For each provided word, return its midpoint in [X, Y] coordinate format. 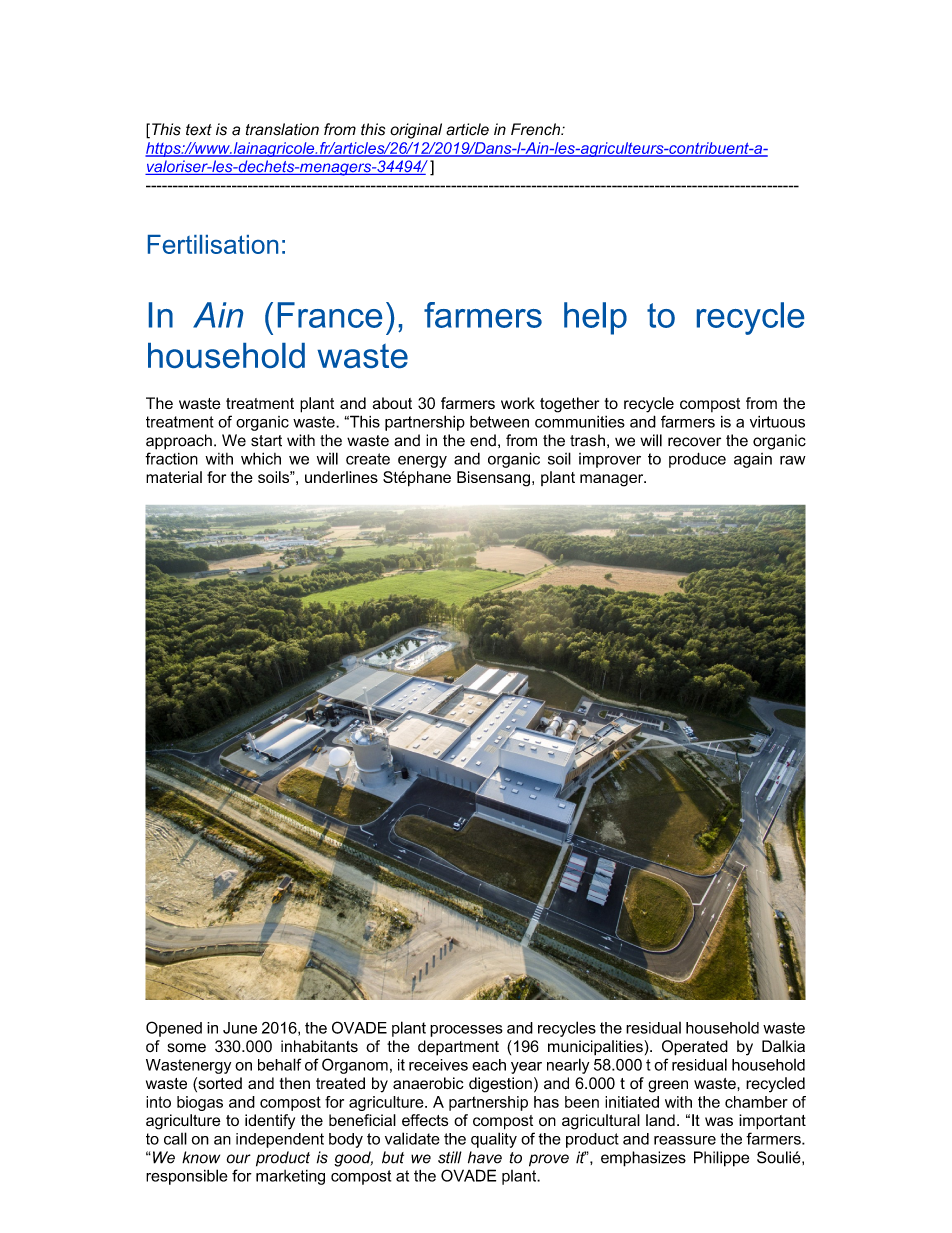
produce [697, 460]
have [485, 1157]
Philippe [721, 1159]
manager [613, 480]
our [239, 1159]
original [416, 131]
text [199, 130]
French [537, 129]
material [174, 477]
